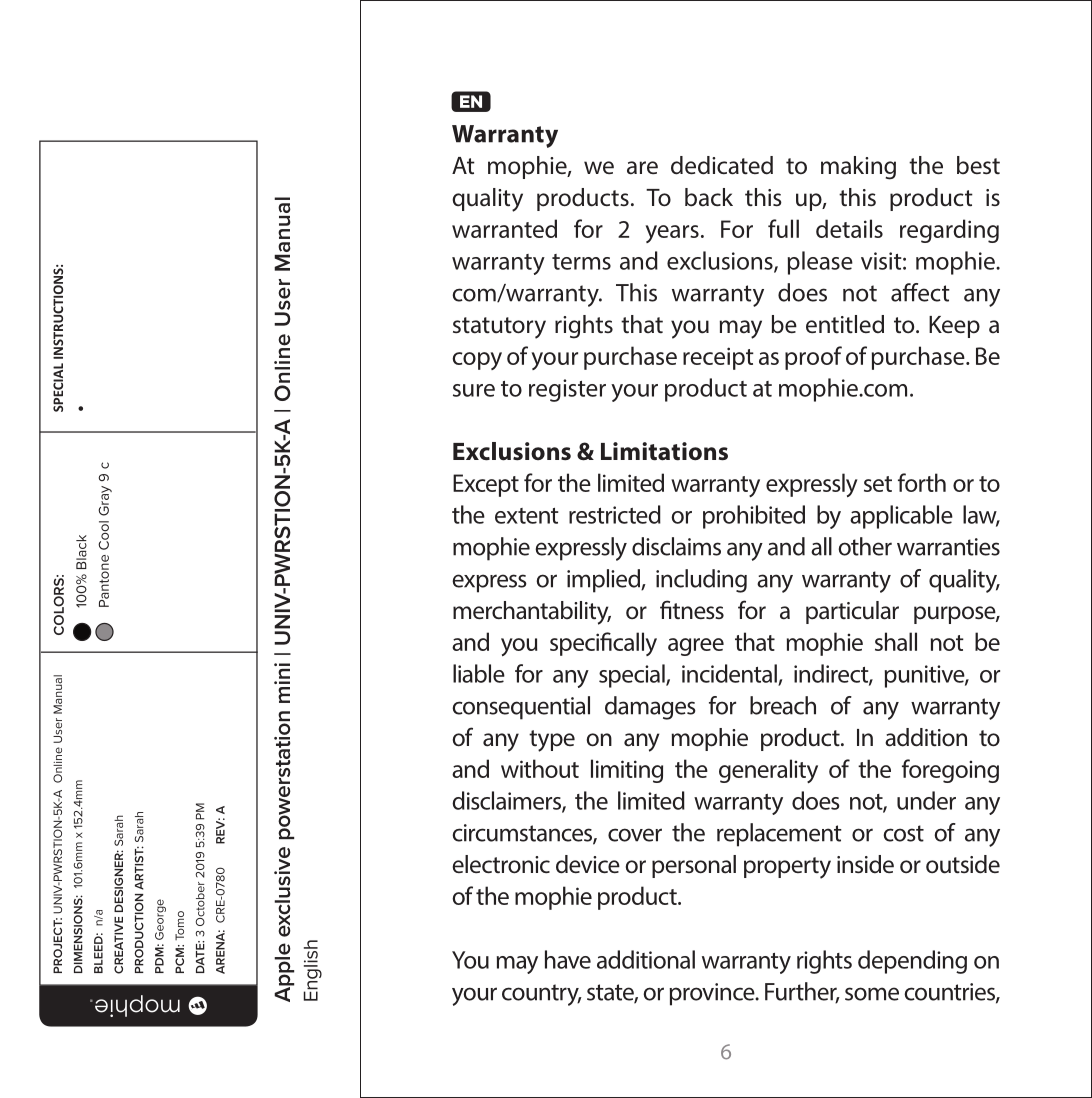 This image has height=1098, width=1092. I want to click on merchantability, so click(532, 613).
